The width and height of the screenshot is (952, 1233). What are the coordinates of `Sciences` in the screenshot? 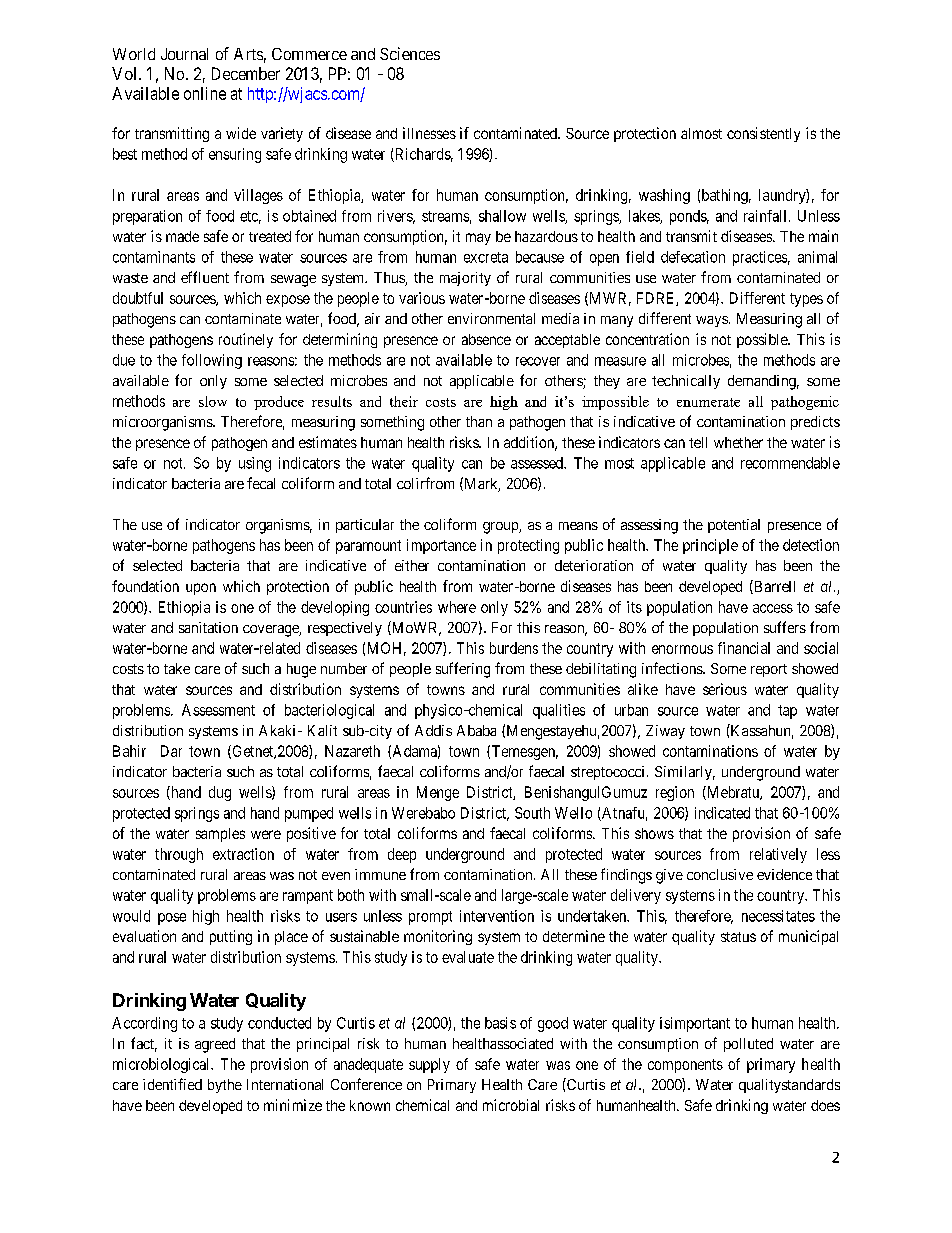 It's located at (410, 53).
